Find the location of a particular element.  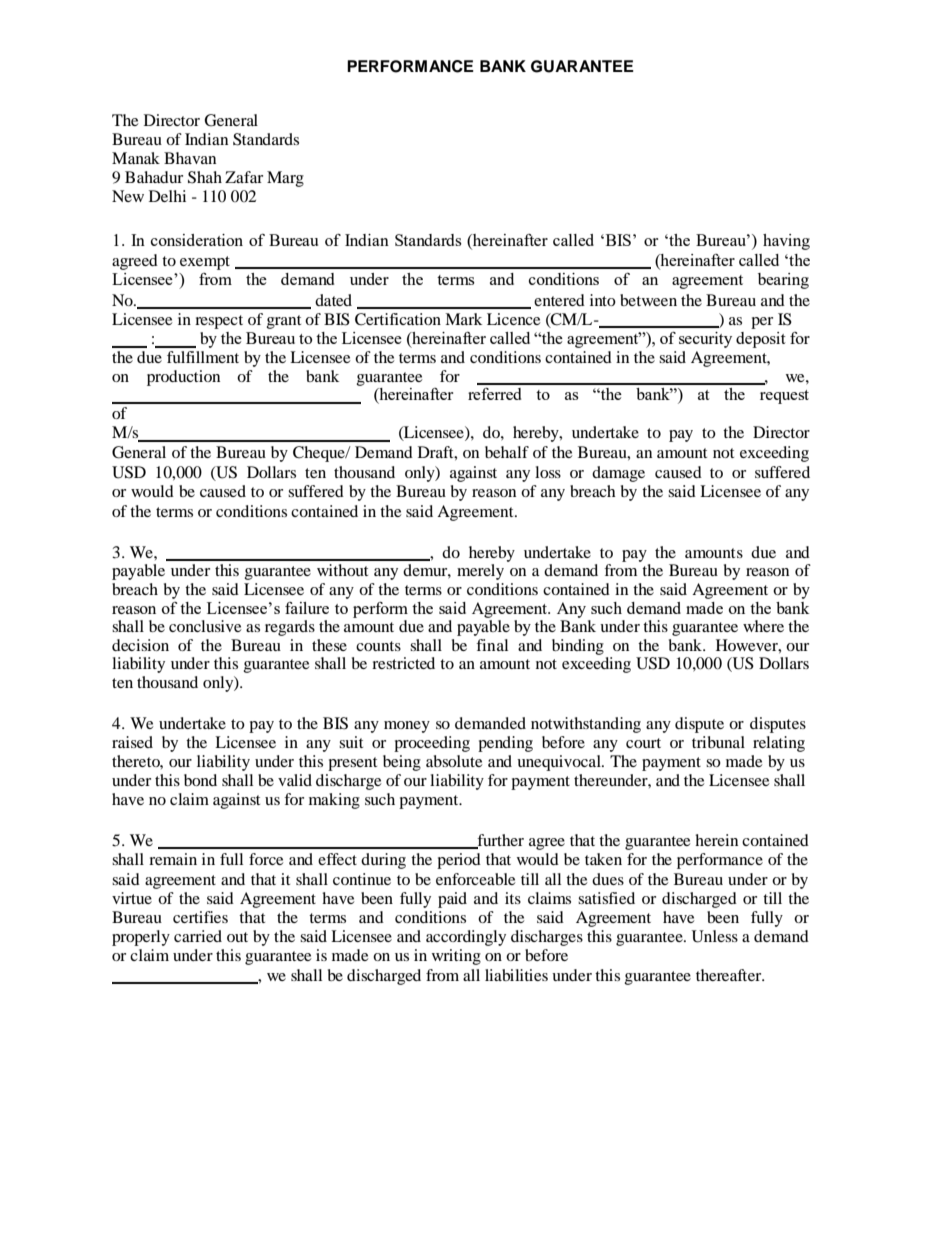

absolute is located at coordinates (454, 761).
